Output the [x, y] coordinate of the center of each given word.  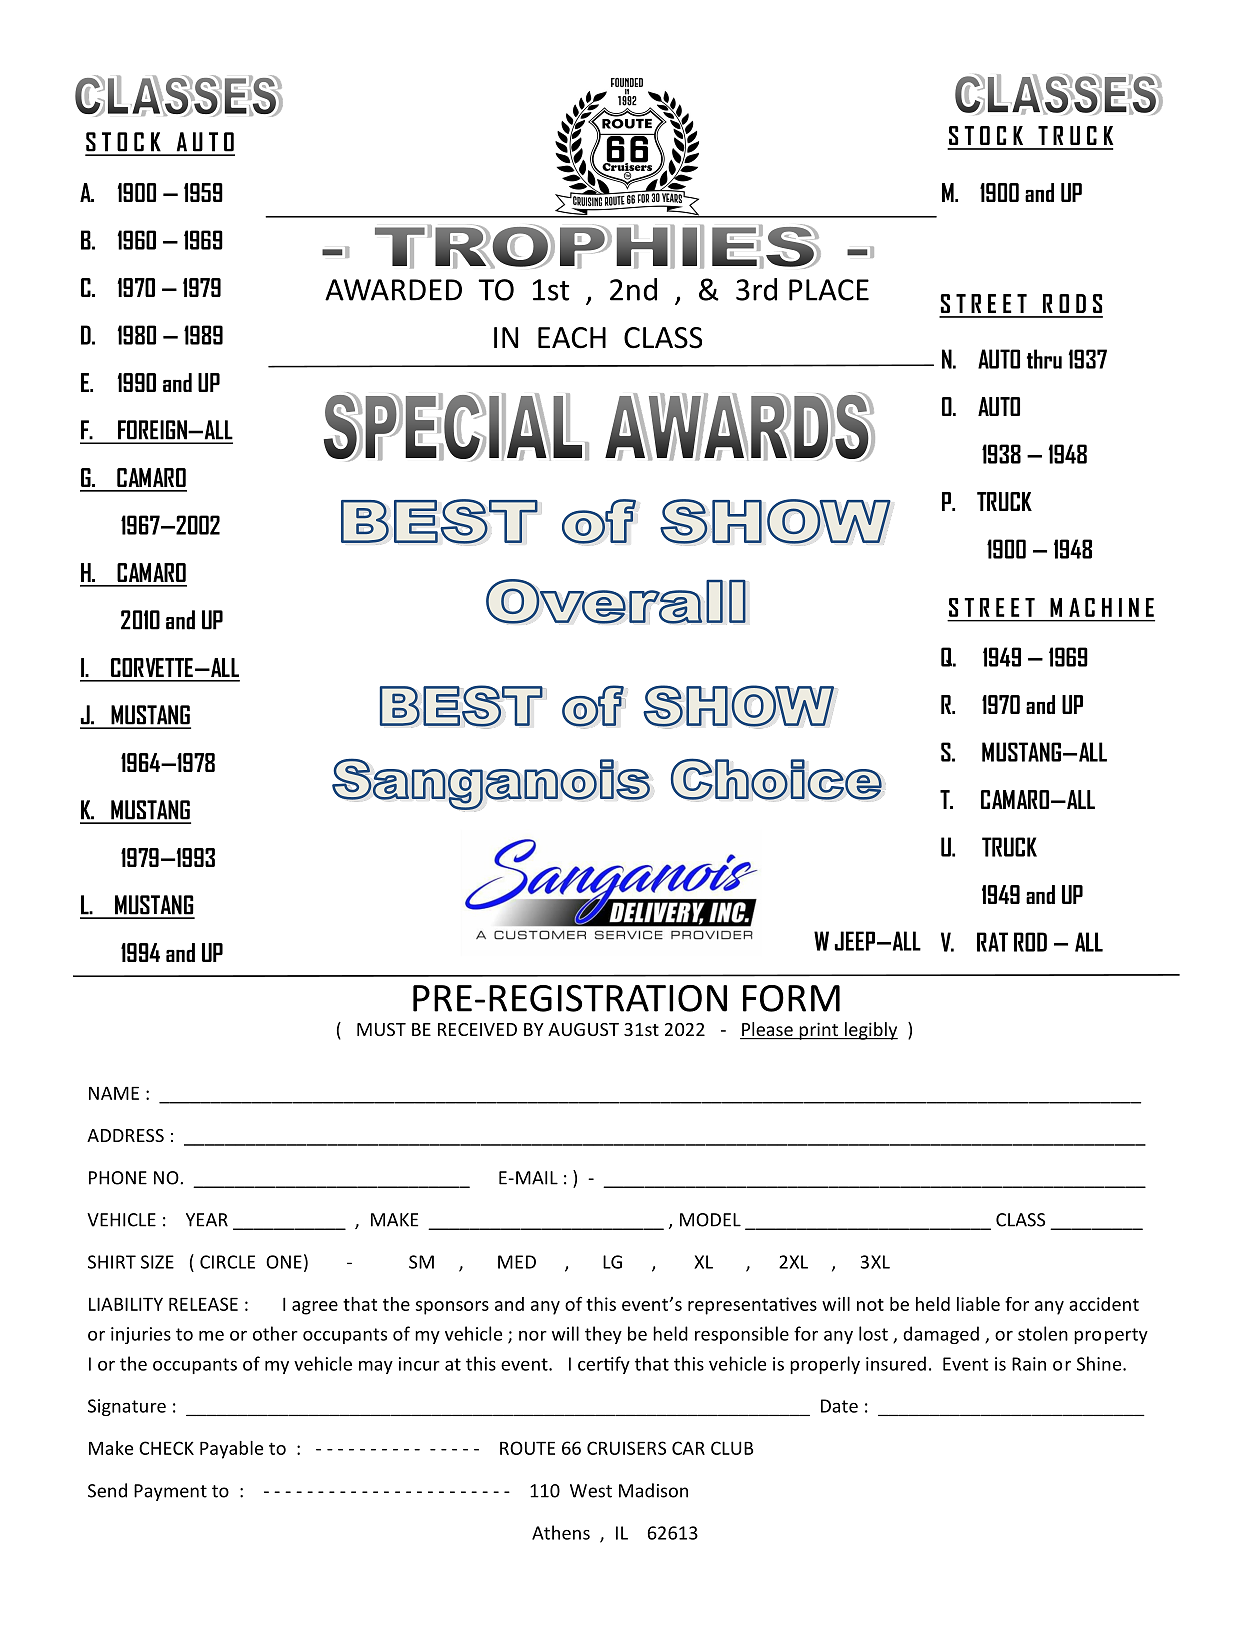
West [591, 1491]
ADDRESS [125, 1135]
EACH [572, 338]
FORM [791, 998]
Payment [170, 1492]
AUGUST [583, 1029]
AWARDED [393, 290]
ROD [1030, 942]
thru [1044, 359]
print [819, 1031]
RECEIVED [477, 1029]
